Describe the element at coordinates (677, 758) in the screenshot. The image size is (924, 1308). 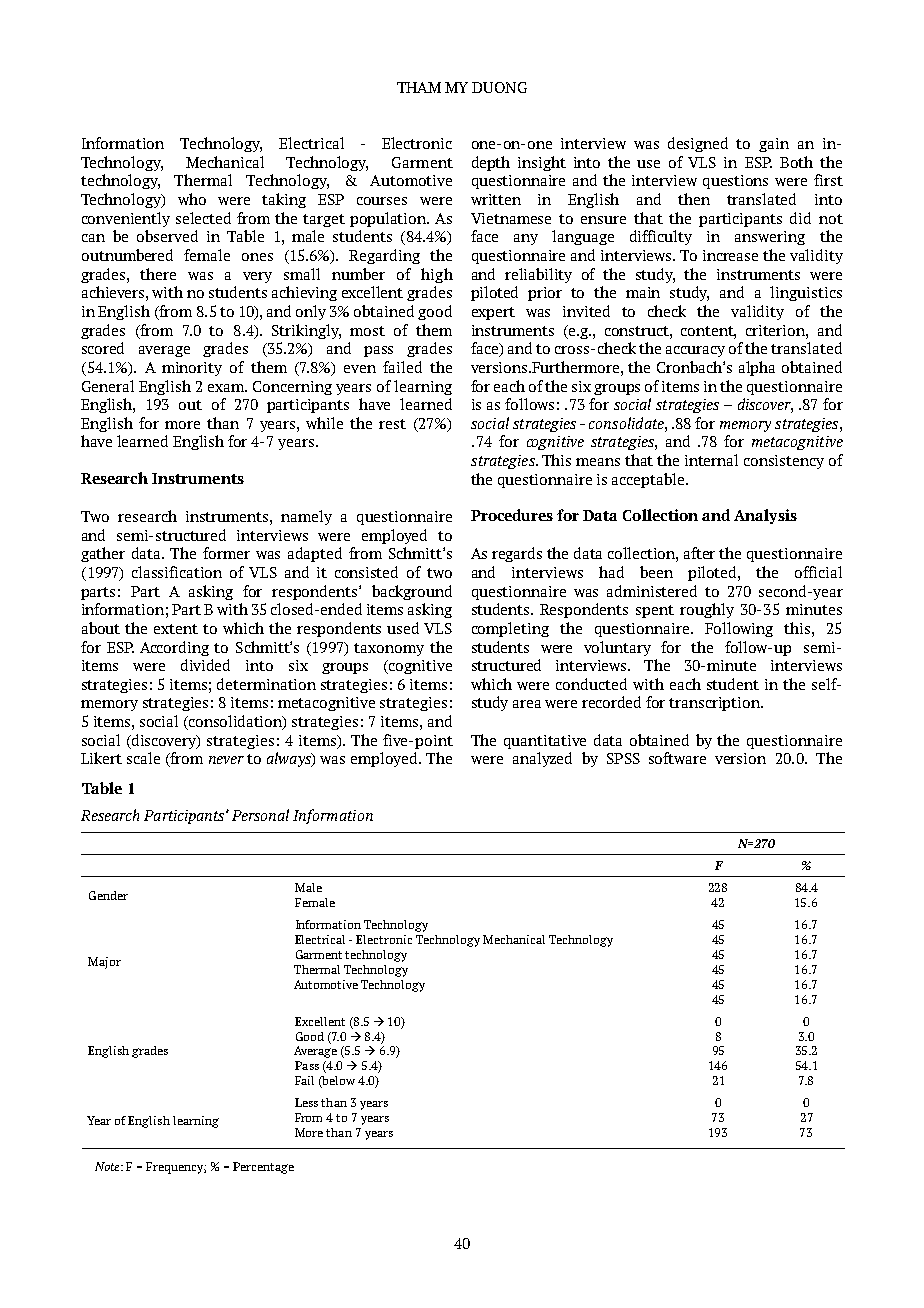
I see `software` at that location.
